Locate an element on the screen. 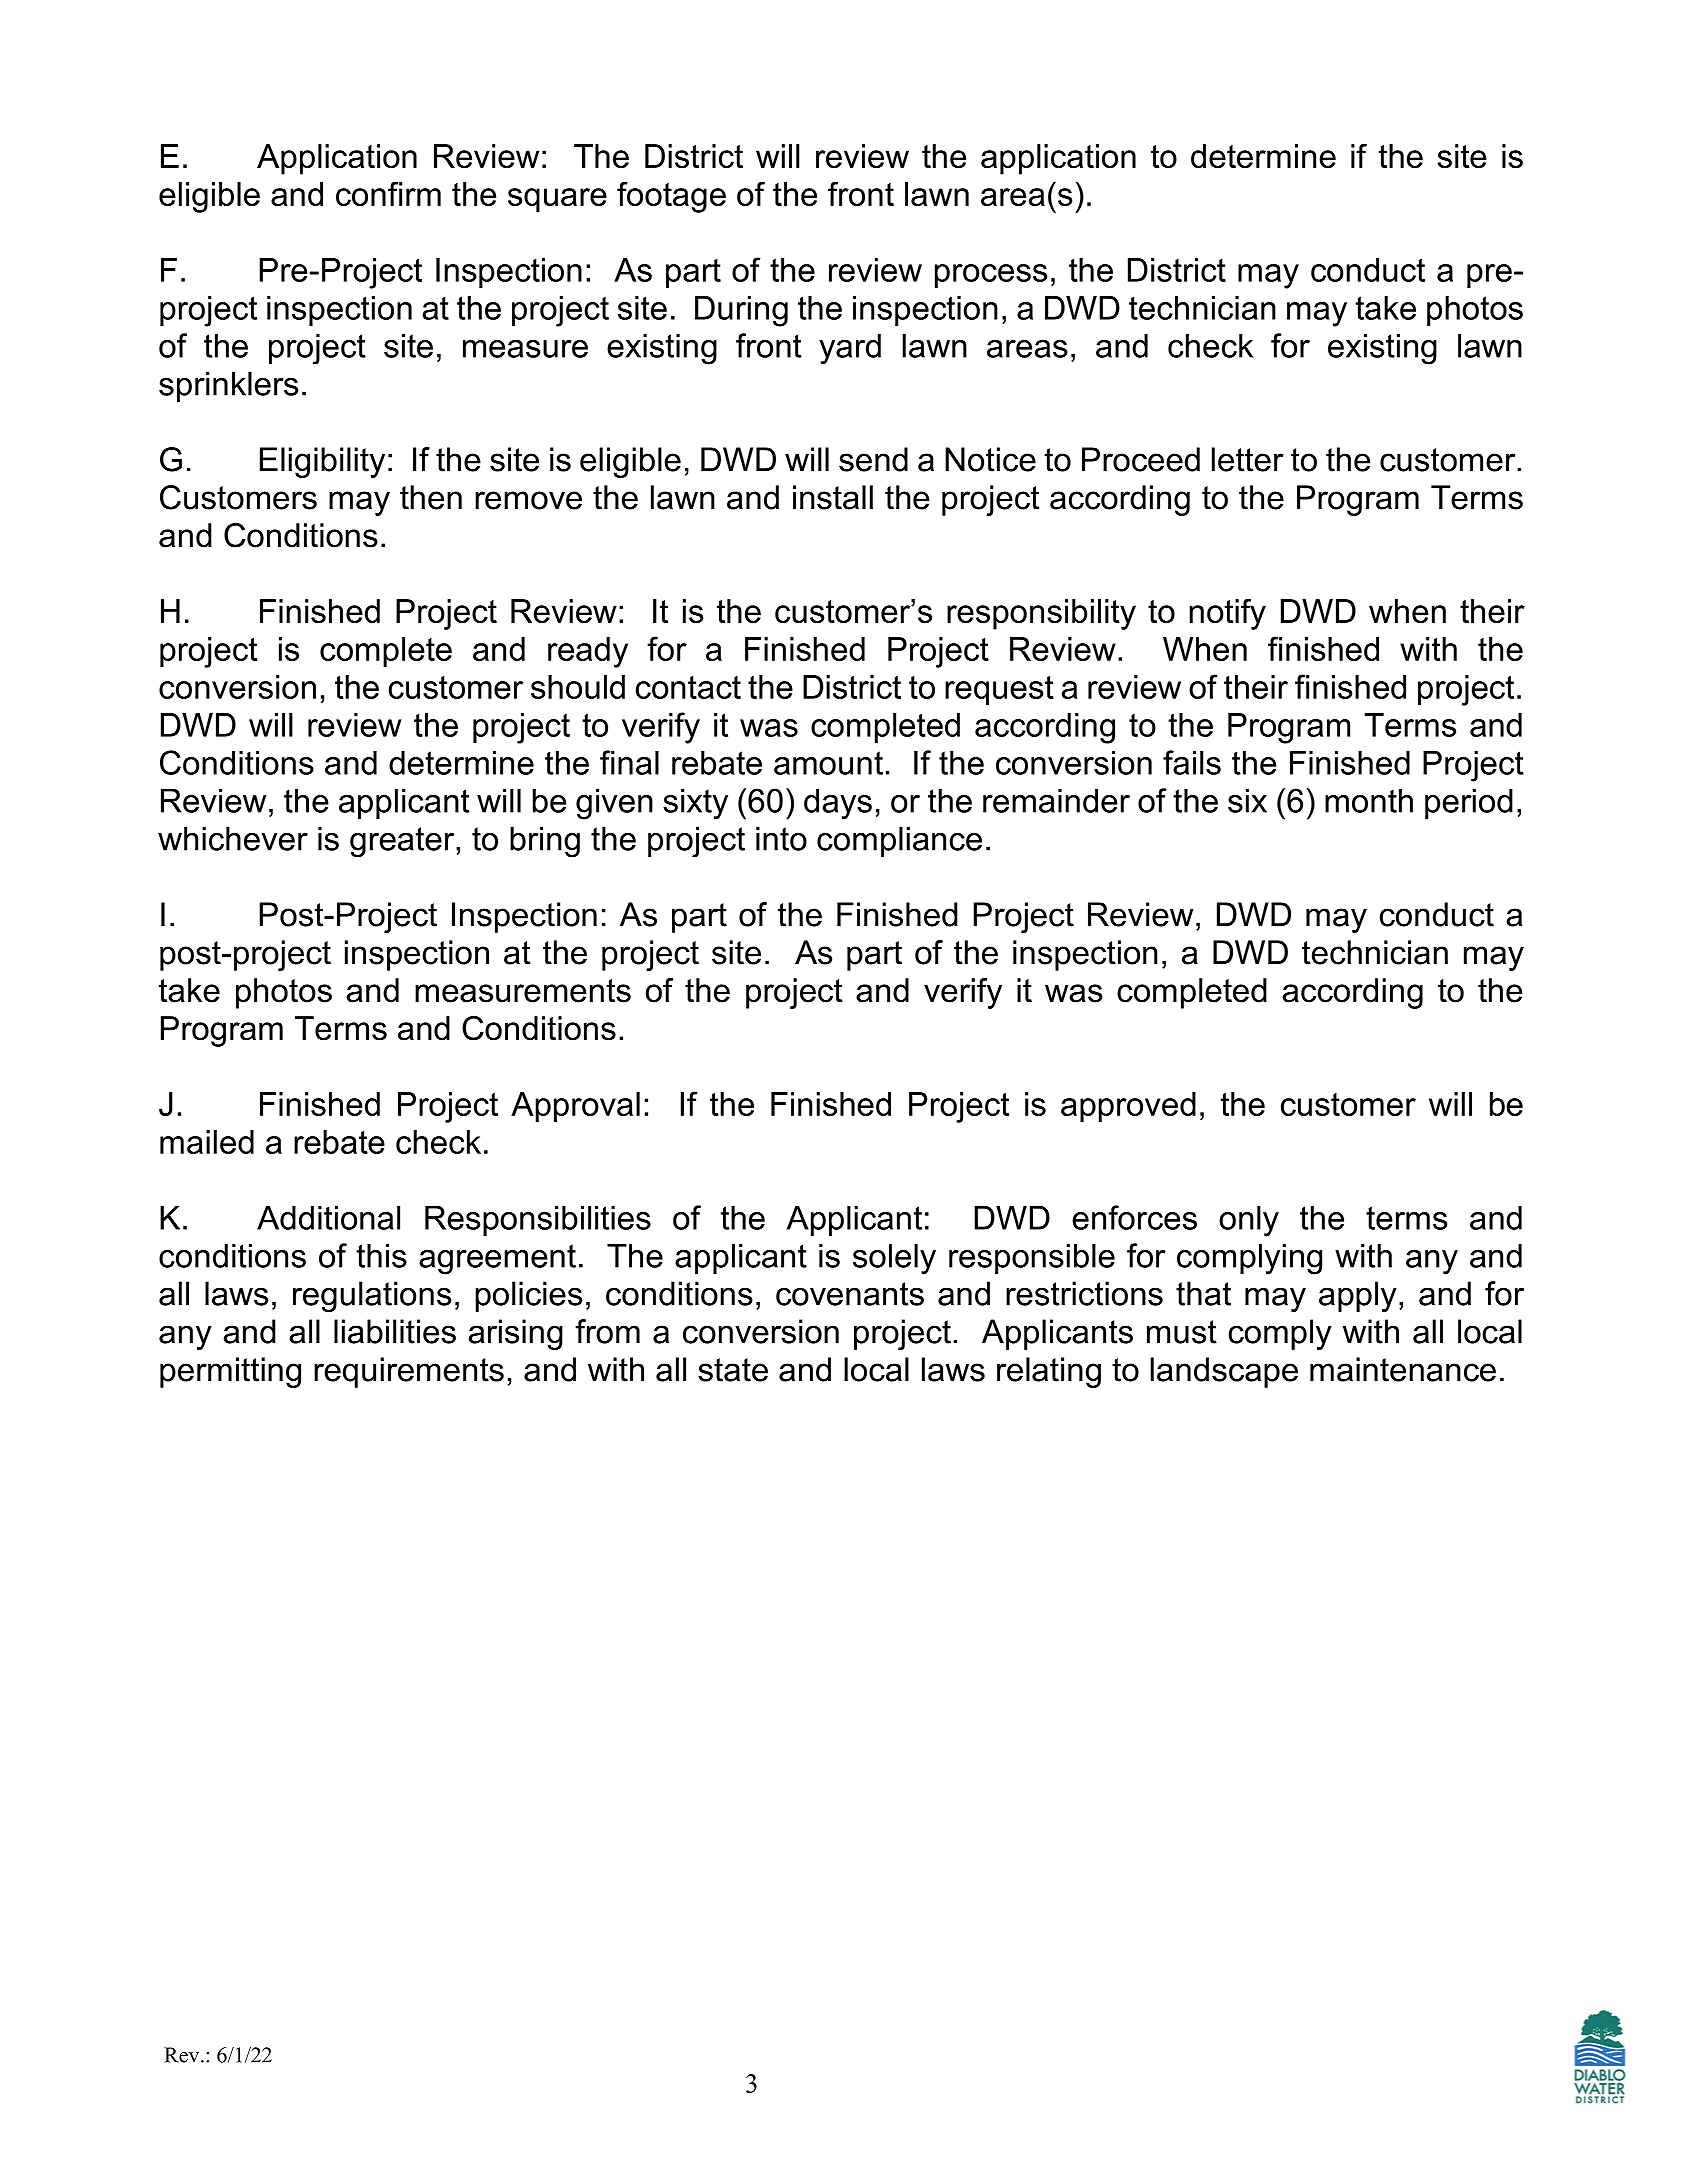 The image size is (1682, 2176). then is located at coordinates (431, 497).
